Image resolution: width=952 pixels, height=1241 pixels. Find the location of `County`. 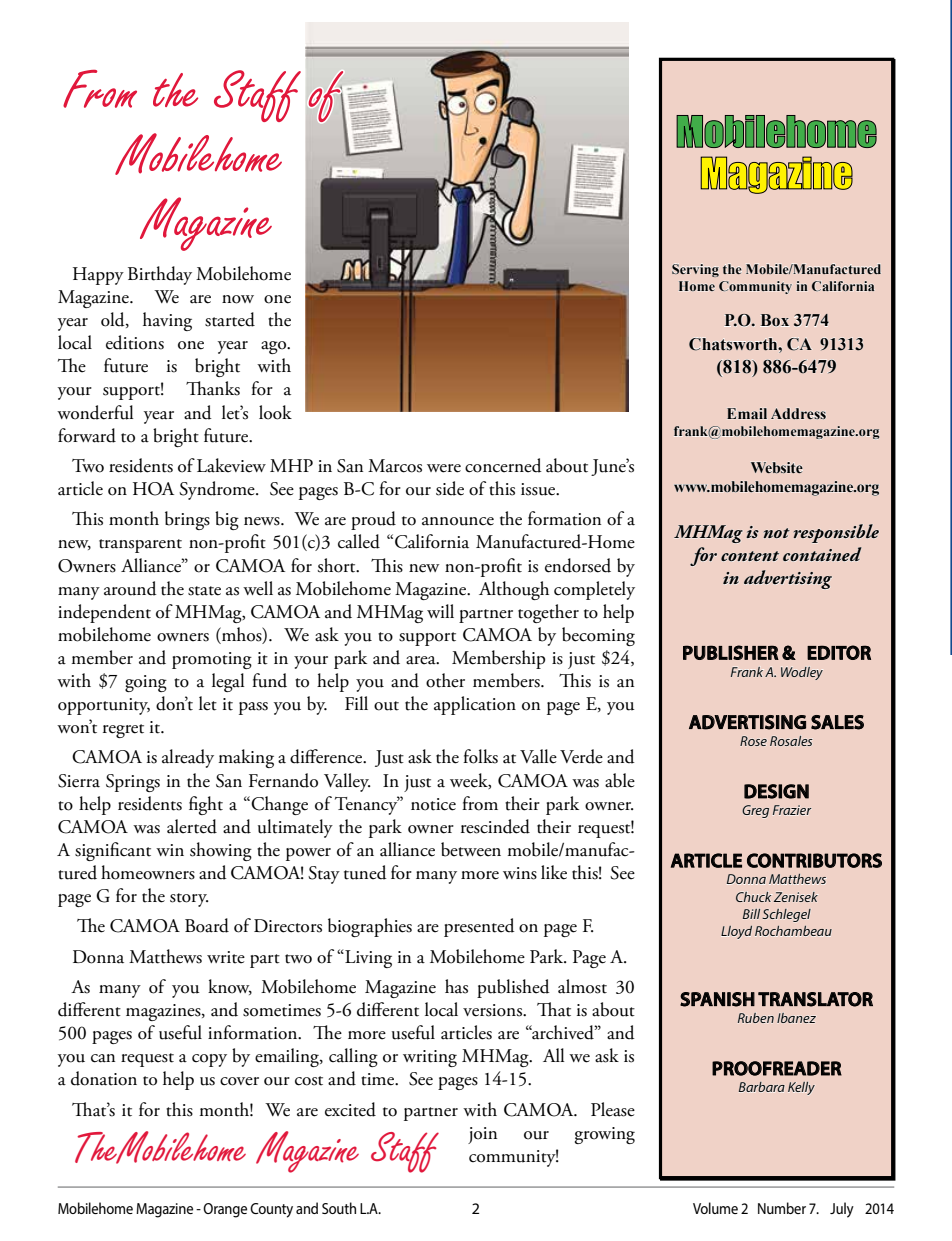

County is located at coordinates (271, 1210).
